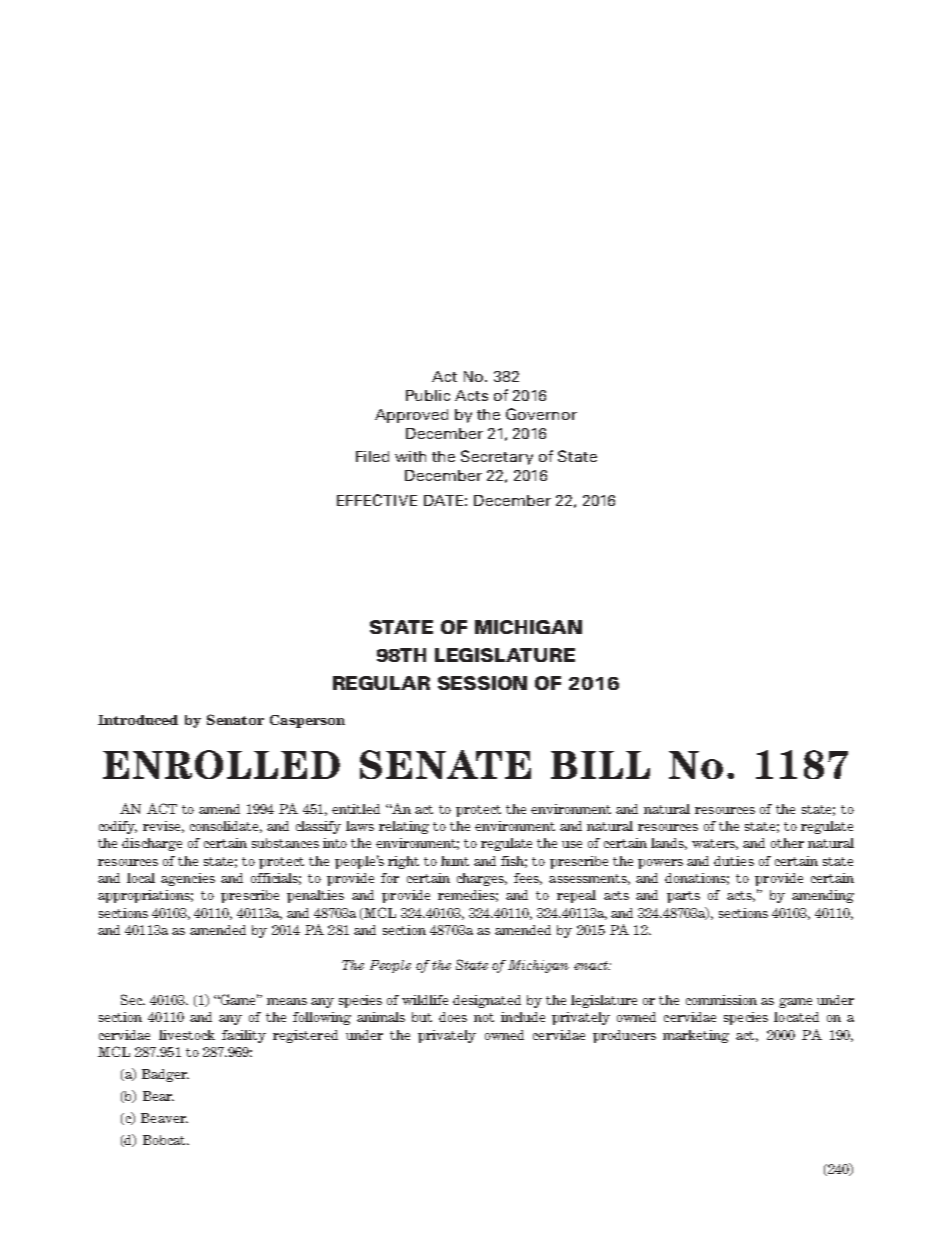  Describe the element at coordinates (372, 456) in the image. I see `Filed` at that location.
